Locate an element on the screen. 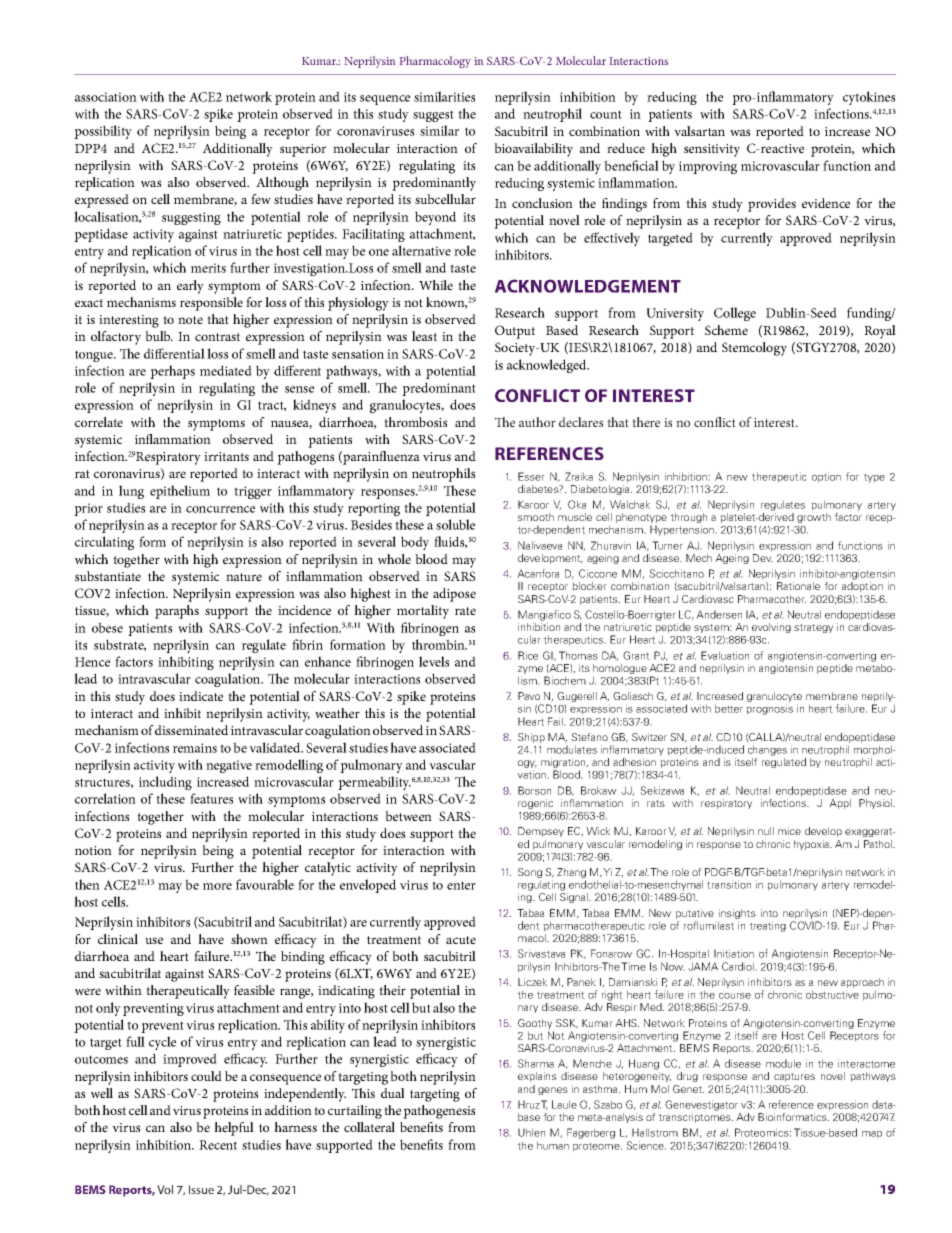 This screenshot has width=952, height=1233. acute is located at coordinates (461, 940).
